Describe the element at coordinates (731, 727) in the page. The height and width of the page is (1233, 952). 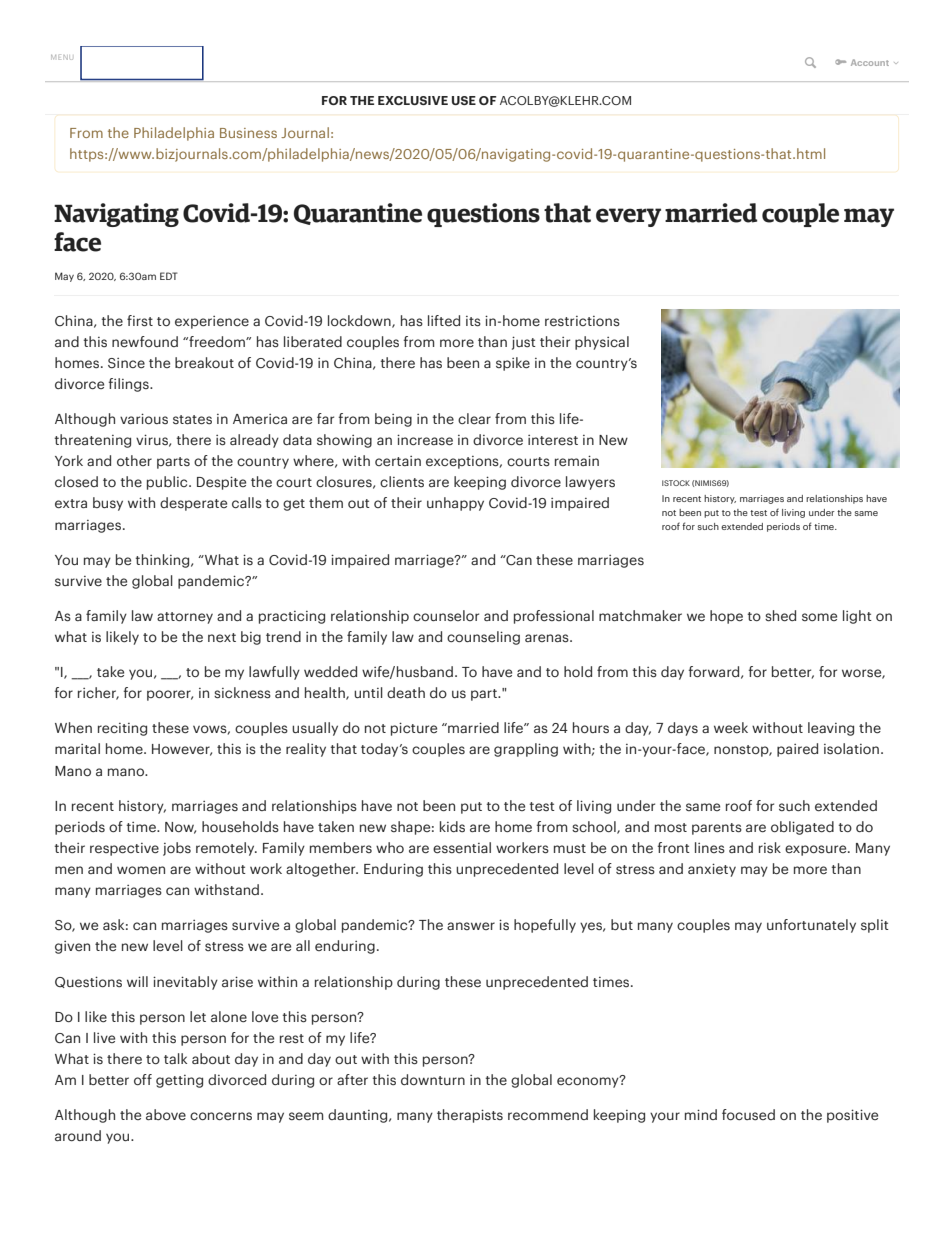
I see `week` at that location.
